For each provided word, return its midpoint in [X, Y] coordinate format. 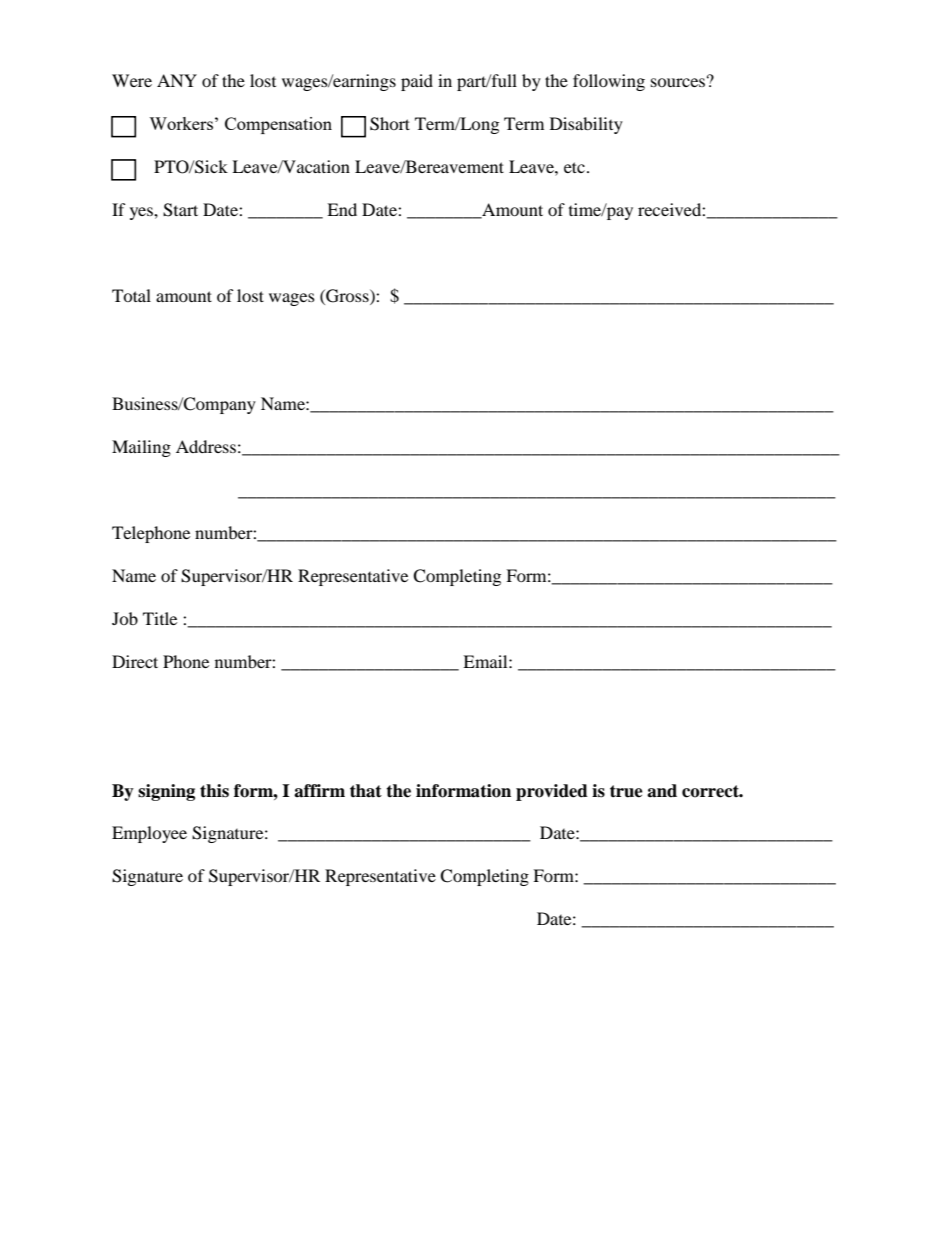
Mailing [141, 448]
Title [160, 618]
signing [166, 792]
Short [390, 124]
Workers [181, 123]
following [609, 82]
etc [574, 167]
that [366, 791]
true [626, 791]
